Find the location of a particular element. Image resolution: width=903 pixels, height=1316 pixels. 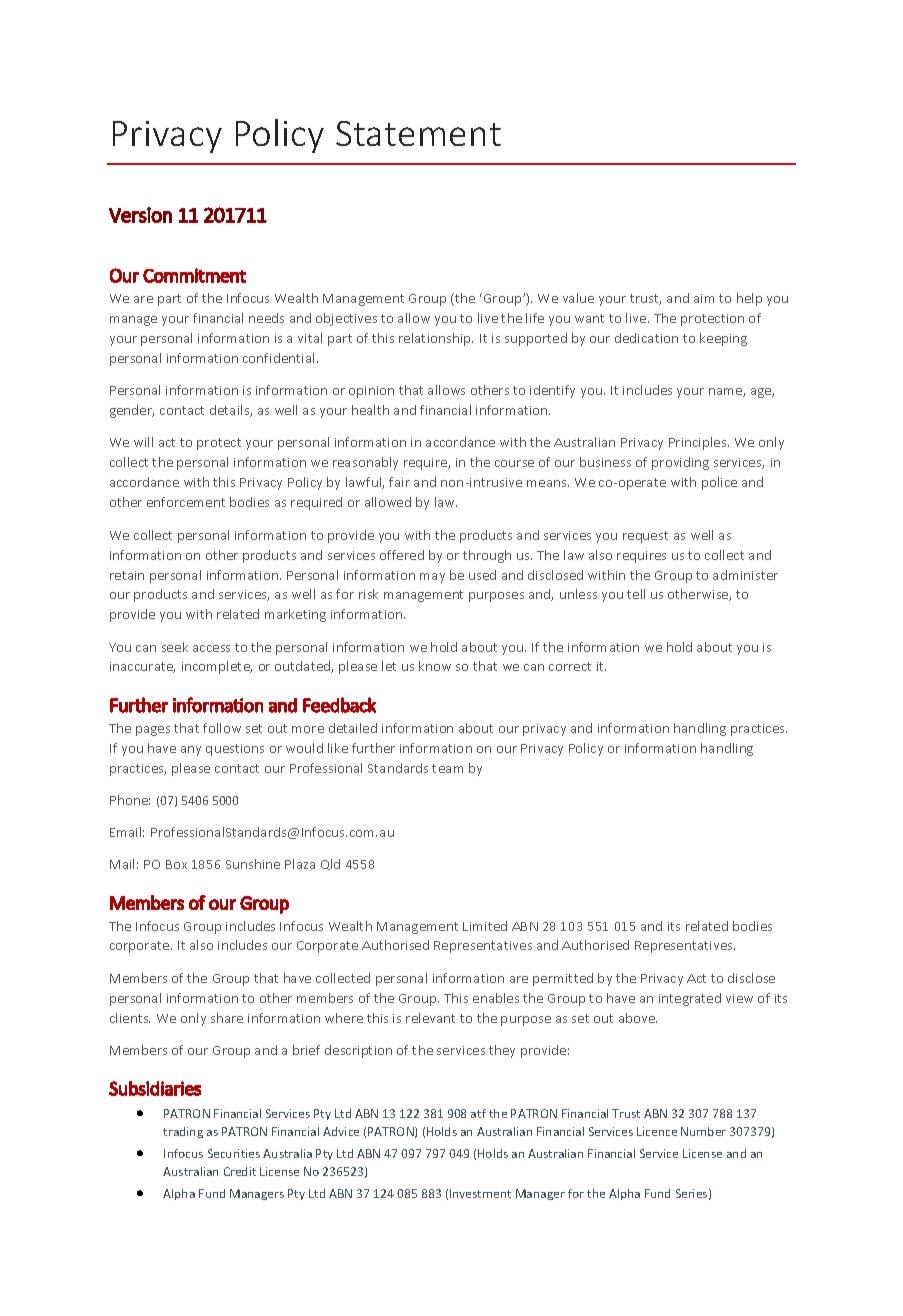

fair is located at coordinates (399, 482).
